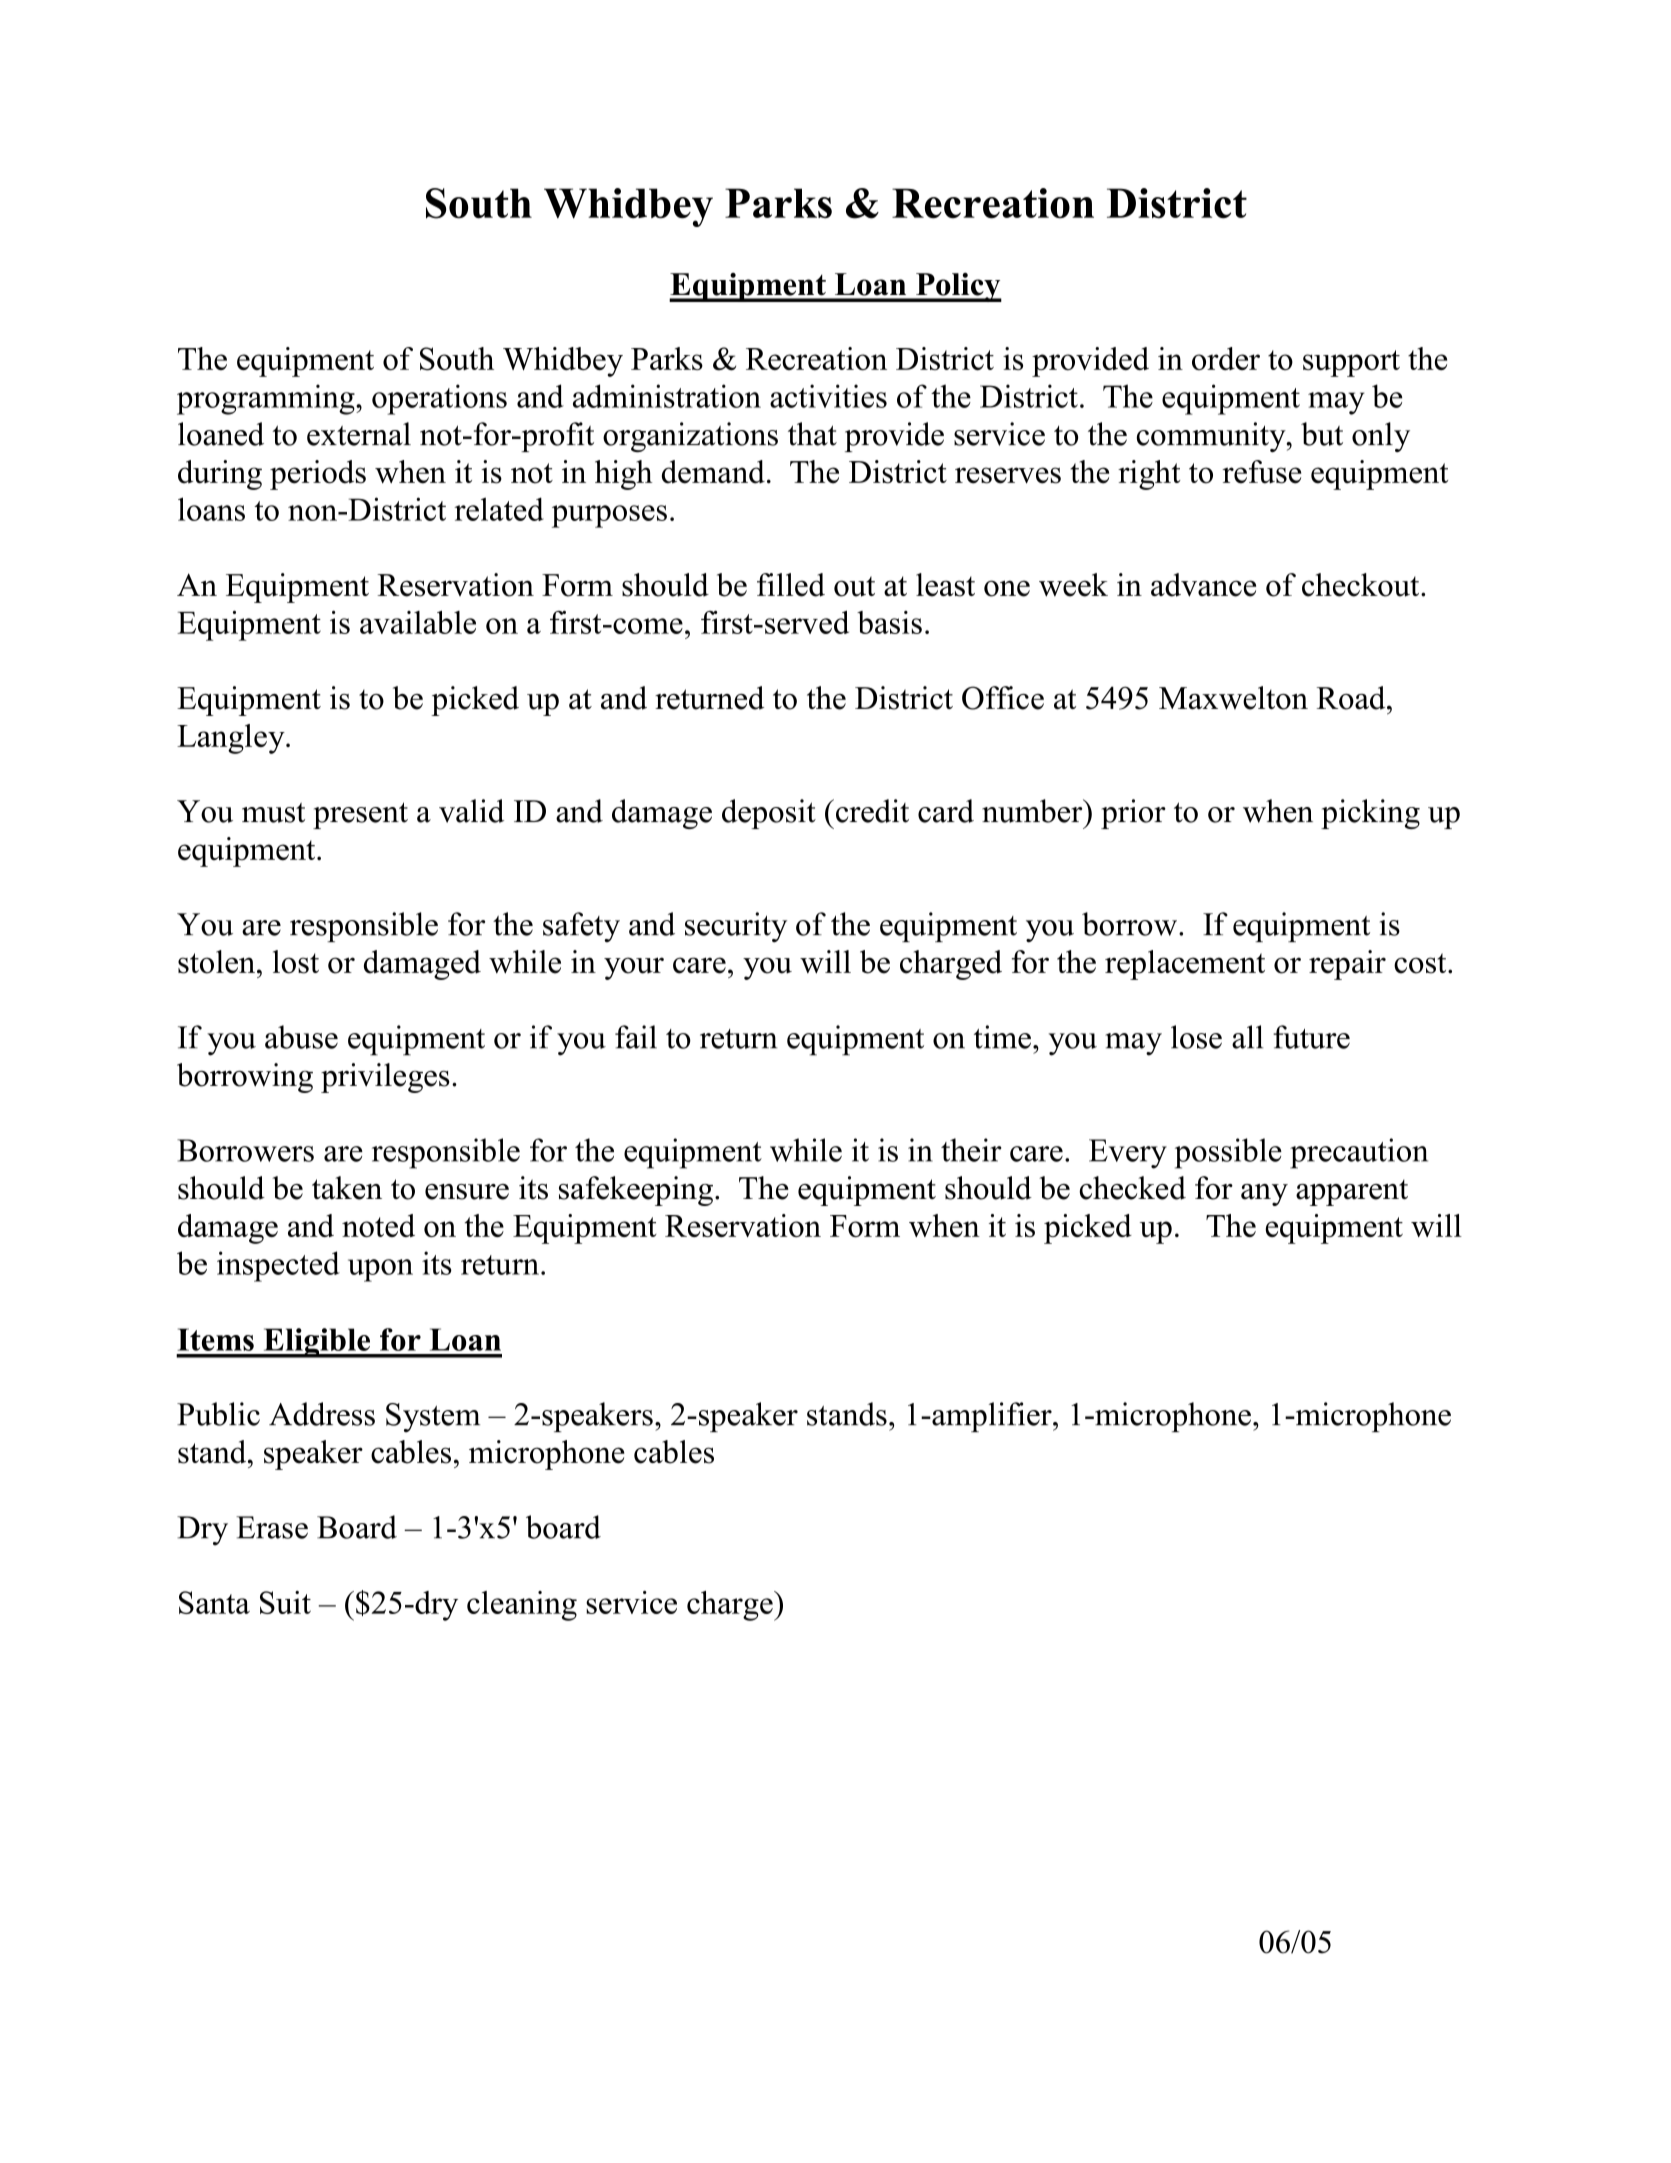 The image size is (1671, 2163). What do you see at coordinates (232, 739) in the page?
I see `Langley` at bounding box center [232, 739].
